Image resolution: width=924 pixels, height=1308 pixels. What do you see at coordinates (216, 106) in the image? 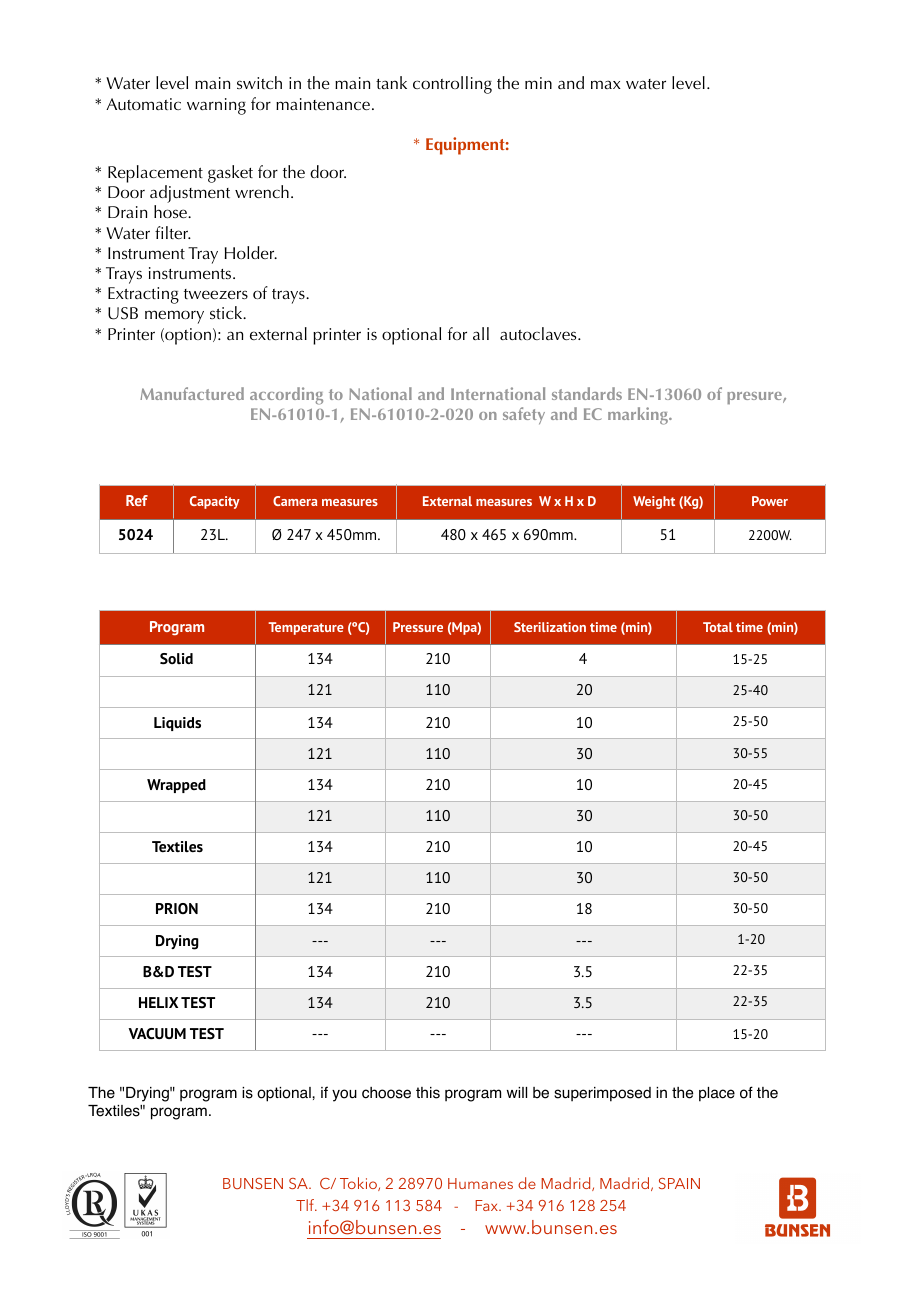
I see `warning` at bounding box center [216, 106].
